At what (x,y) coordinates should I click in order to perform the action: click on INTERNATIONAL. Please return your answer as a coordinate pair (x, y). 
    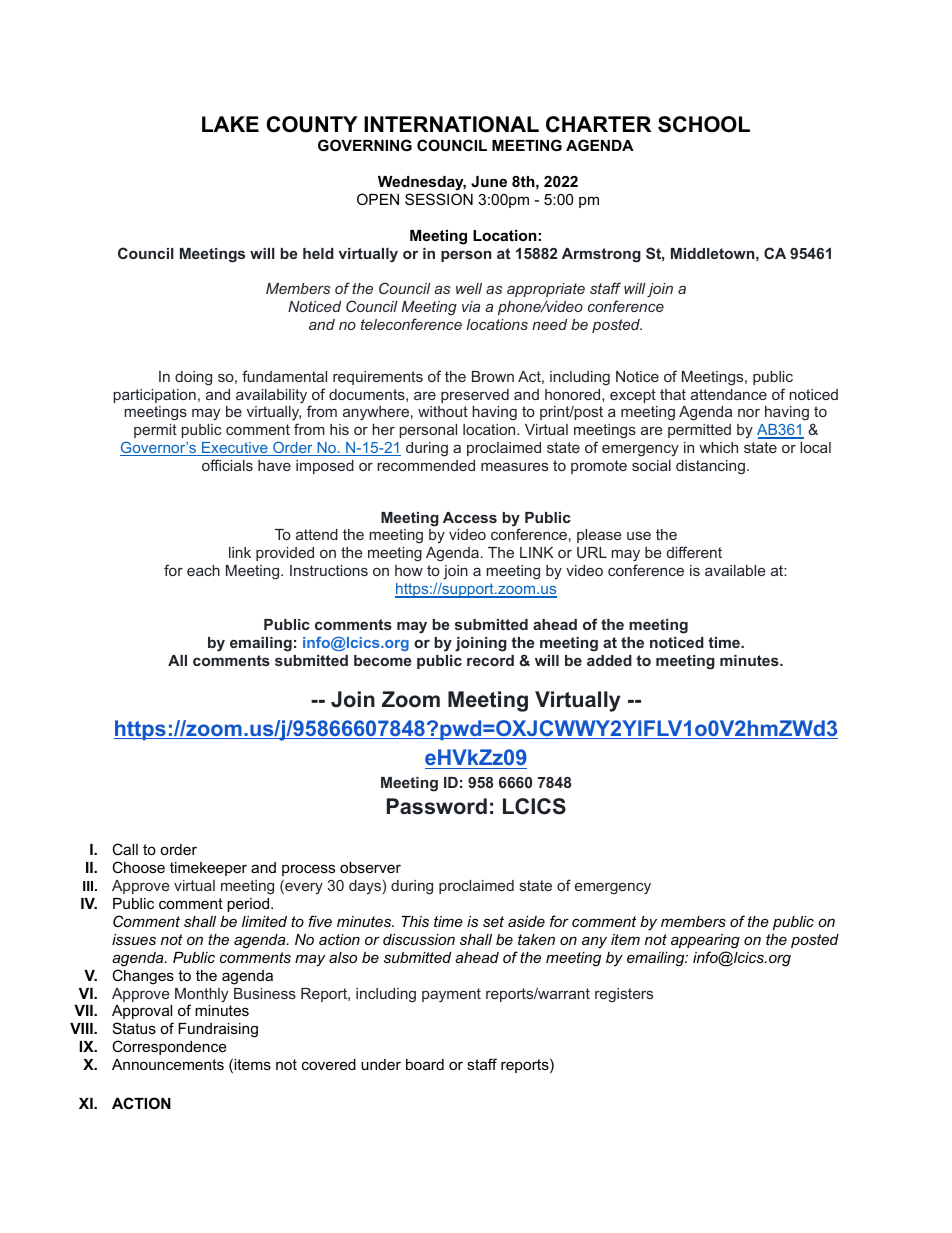
    Looking at the image, I should click on (451, 124).
